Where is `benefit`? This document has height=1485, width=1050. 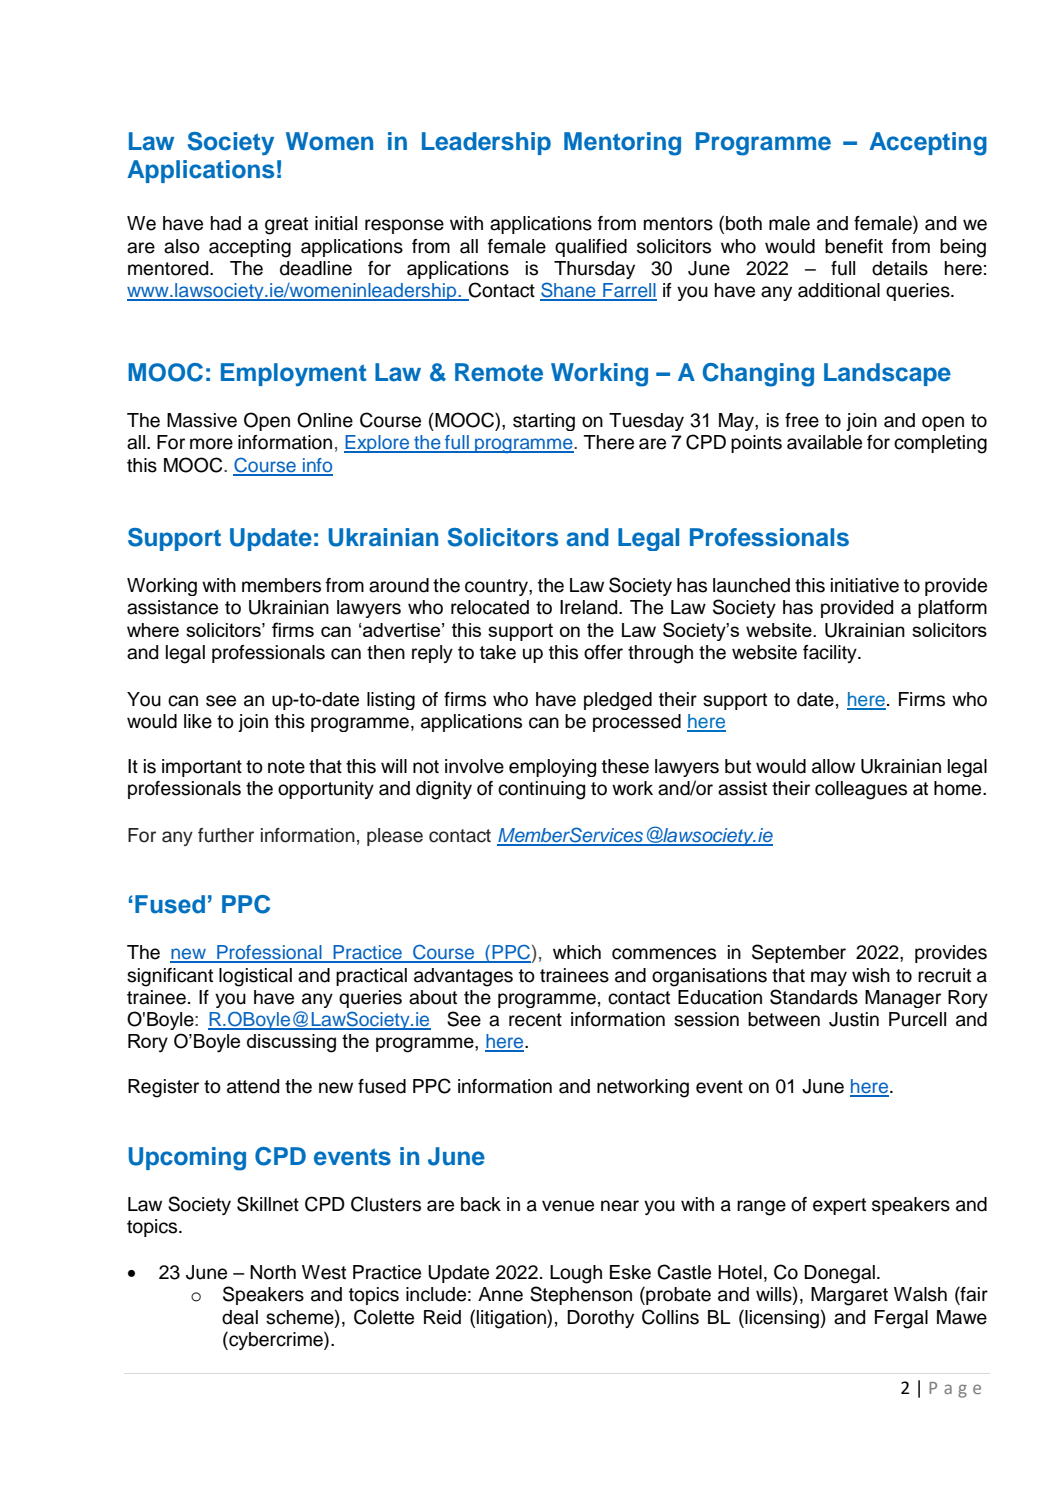
benefit is located at coordinates (854, 246).
